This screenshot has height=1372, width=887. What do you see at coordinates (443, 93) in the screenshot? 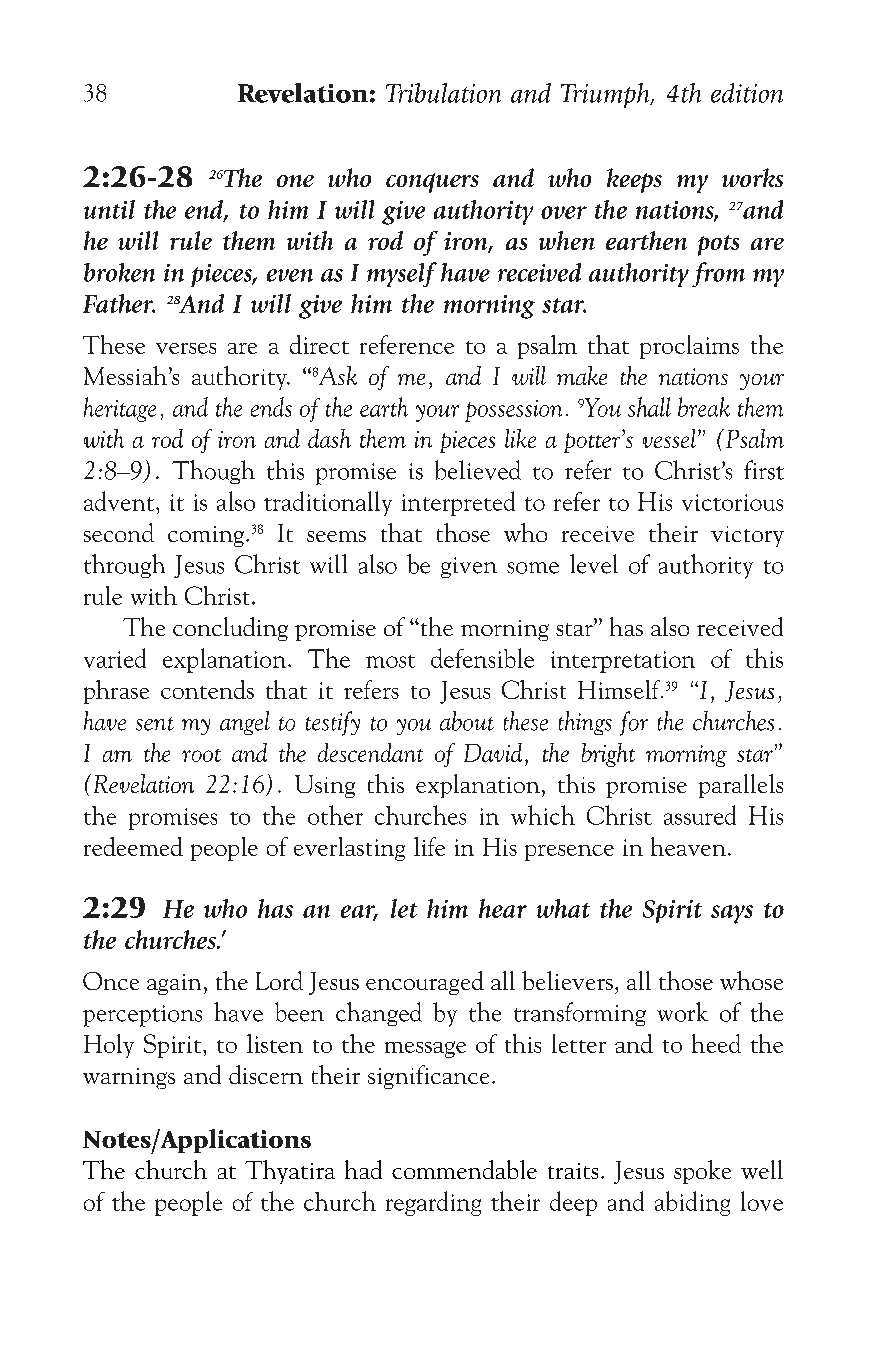
I see `Tribulation` at bounding box center [443, 93].
